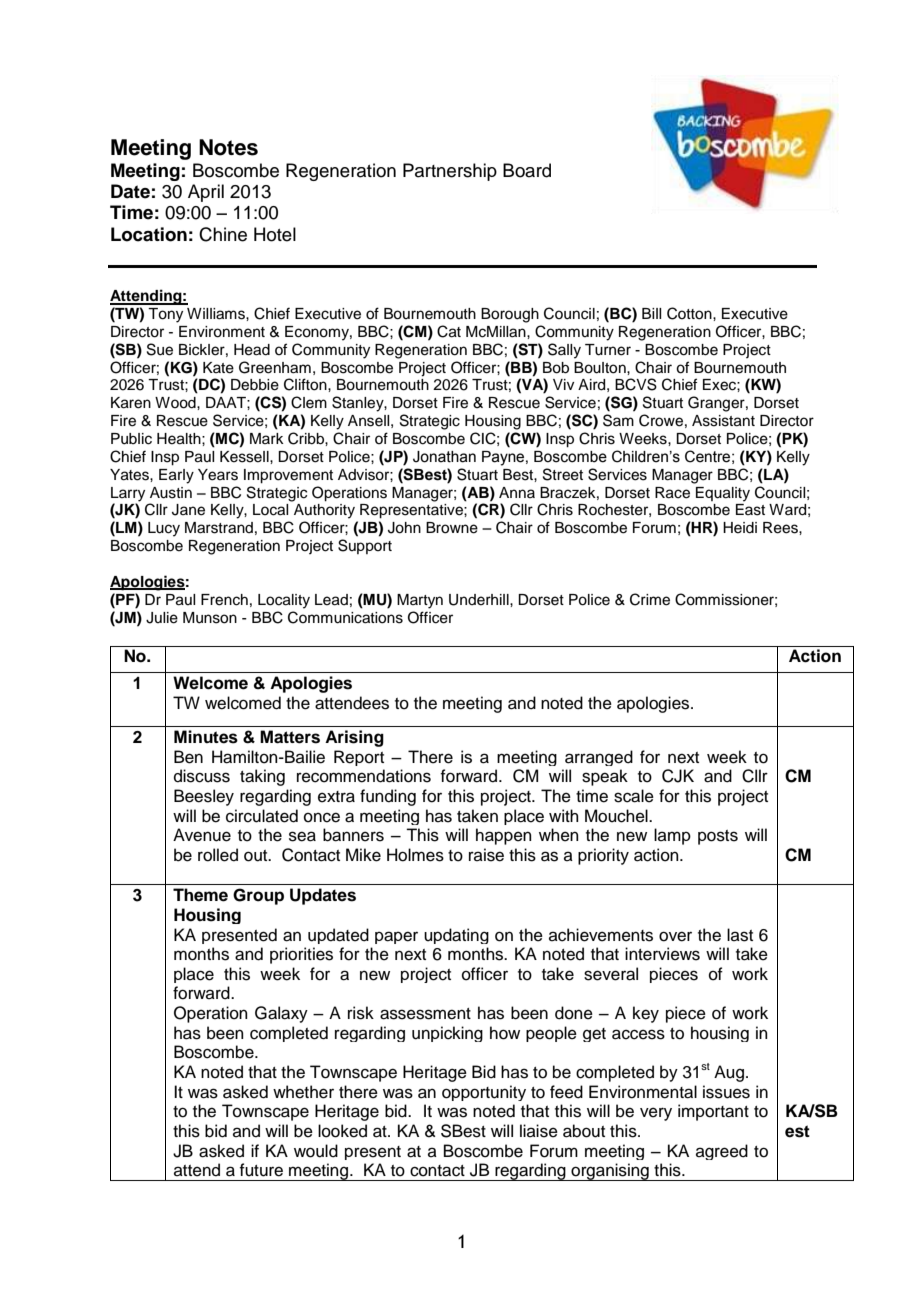  I want to click on Ben, so click(188, 757).
